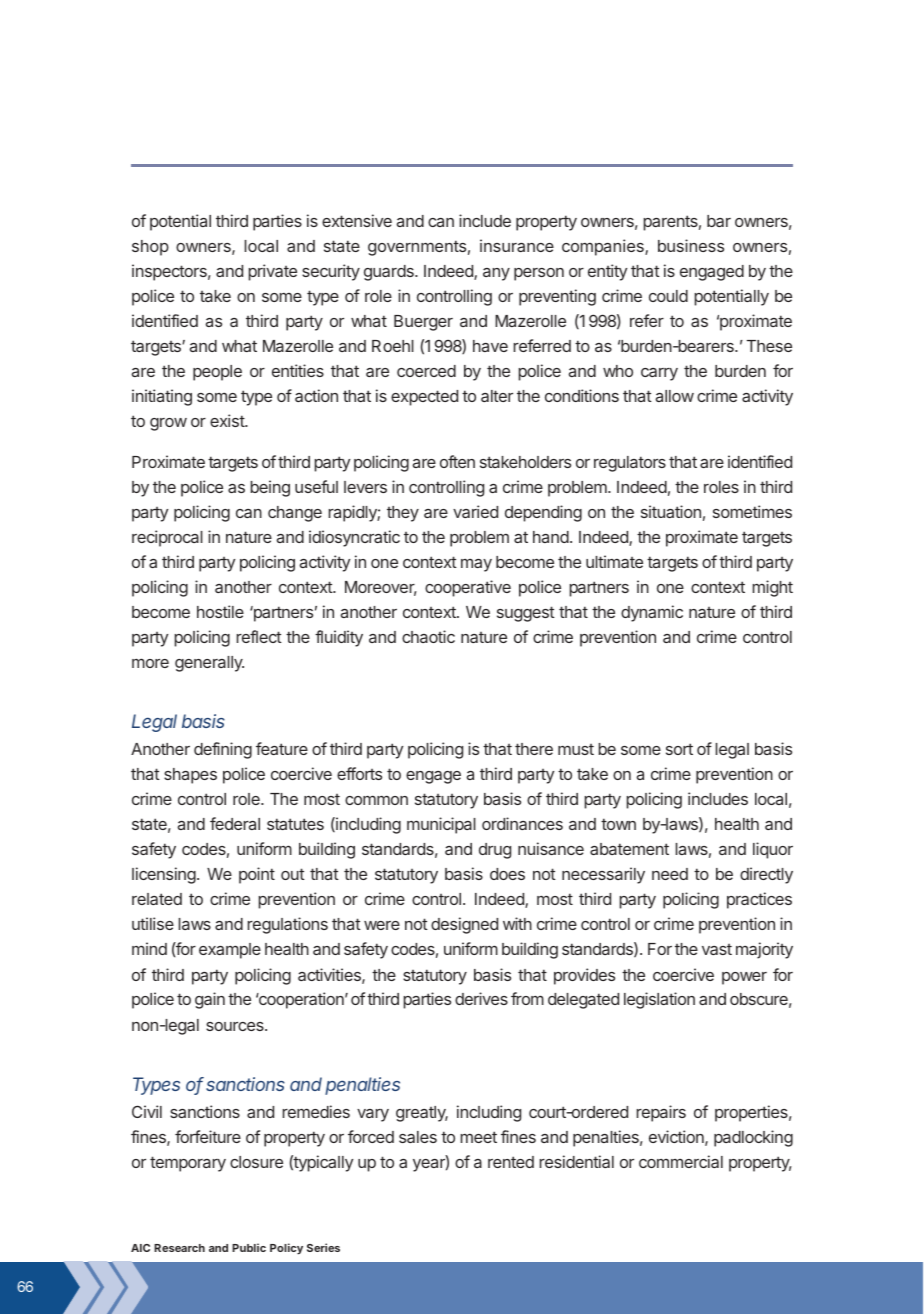 The height and width of the document is (1314, 924). What do you see at coordinates (670, 874) in the document?
I see `need` at bounding box center [670, 874].
